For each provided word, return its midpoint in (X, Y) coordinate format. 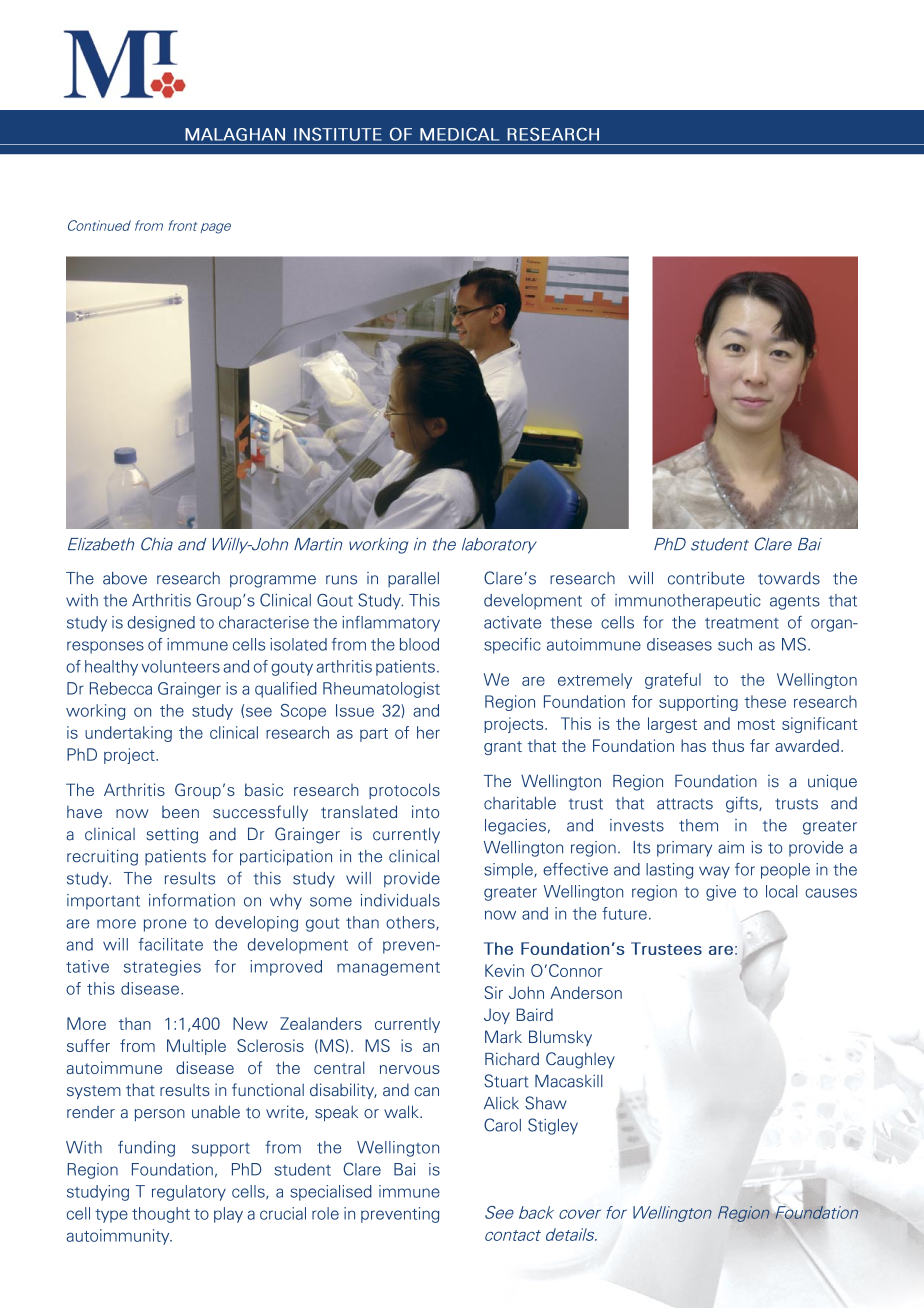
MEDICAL (459, 134)
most (756, 724)
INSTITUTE (338, 134)
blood (419, 644)
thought (161, 1215)
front (183, 225)
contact (513, 1235)
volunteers (181, 666)
